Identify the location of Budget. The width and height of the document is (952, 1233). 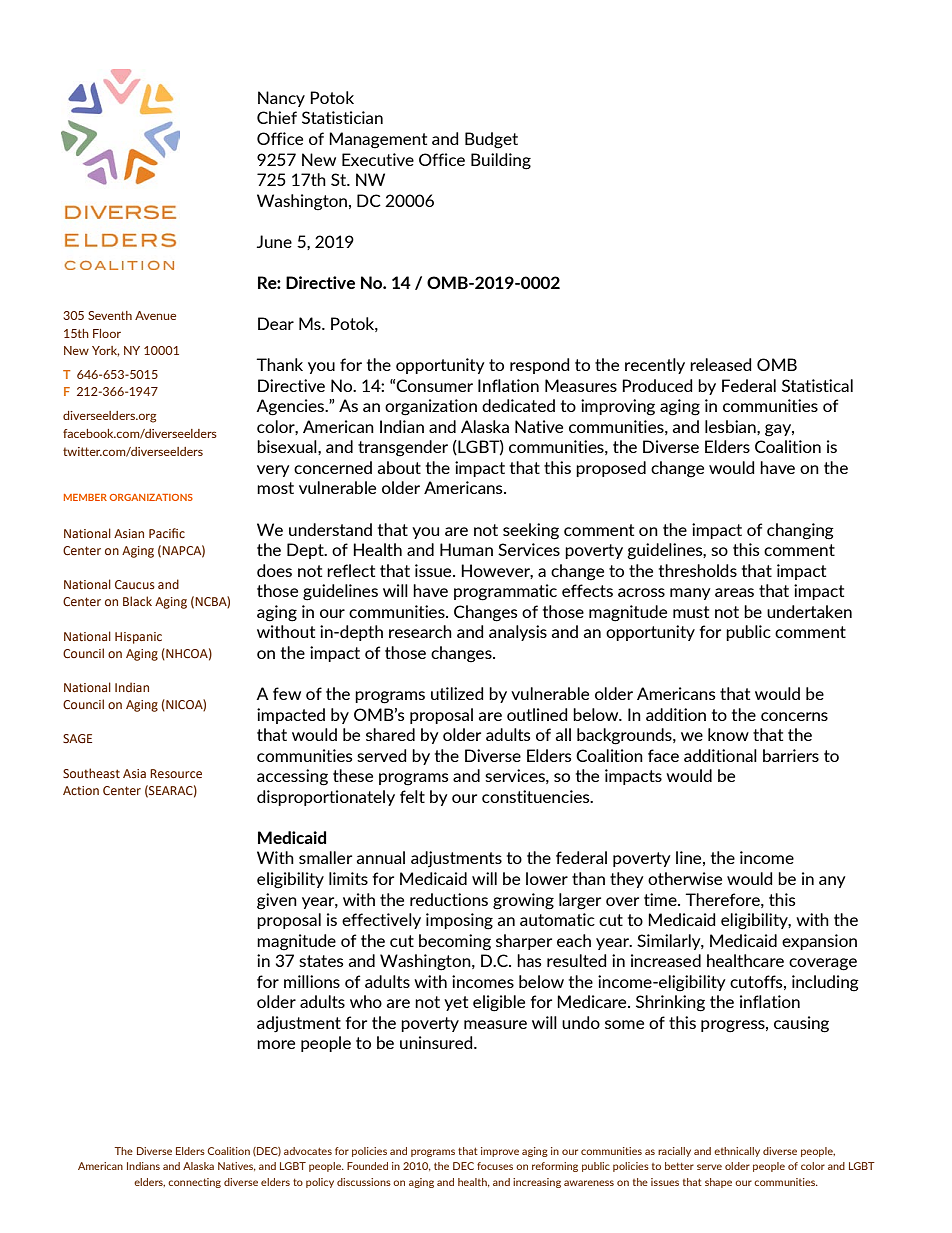
(491, 140).
